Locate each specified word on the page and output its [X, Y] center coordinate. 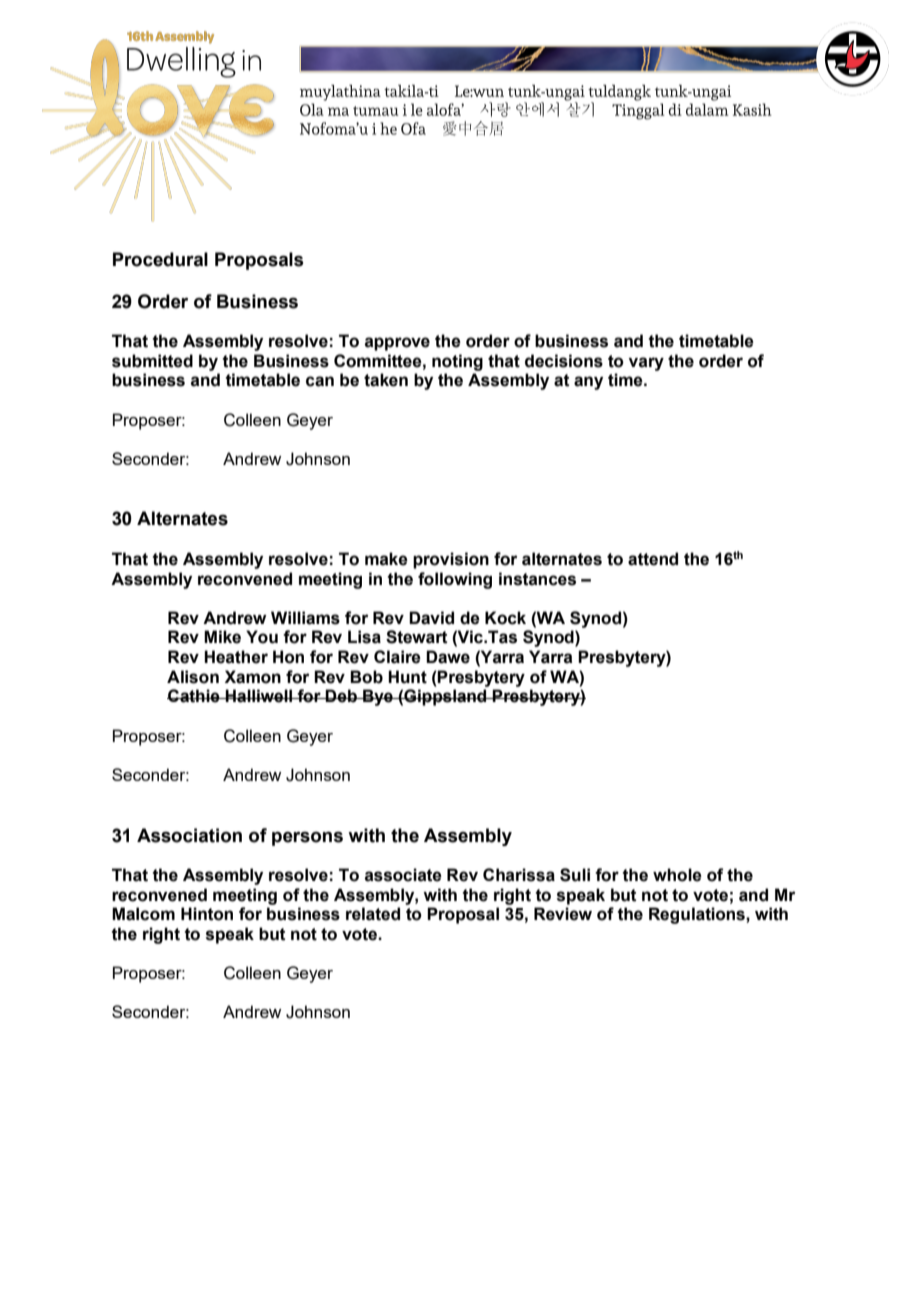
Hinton [207, 914]
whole [677, 875]
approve [397, 344]
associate [403, 875]
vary [646, 364]
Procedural [160, 259]
